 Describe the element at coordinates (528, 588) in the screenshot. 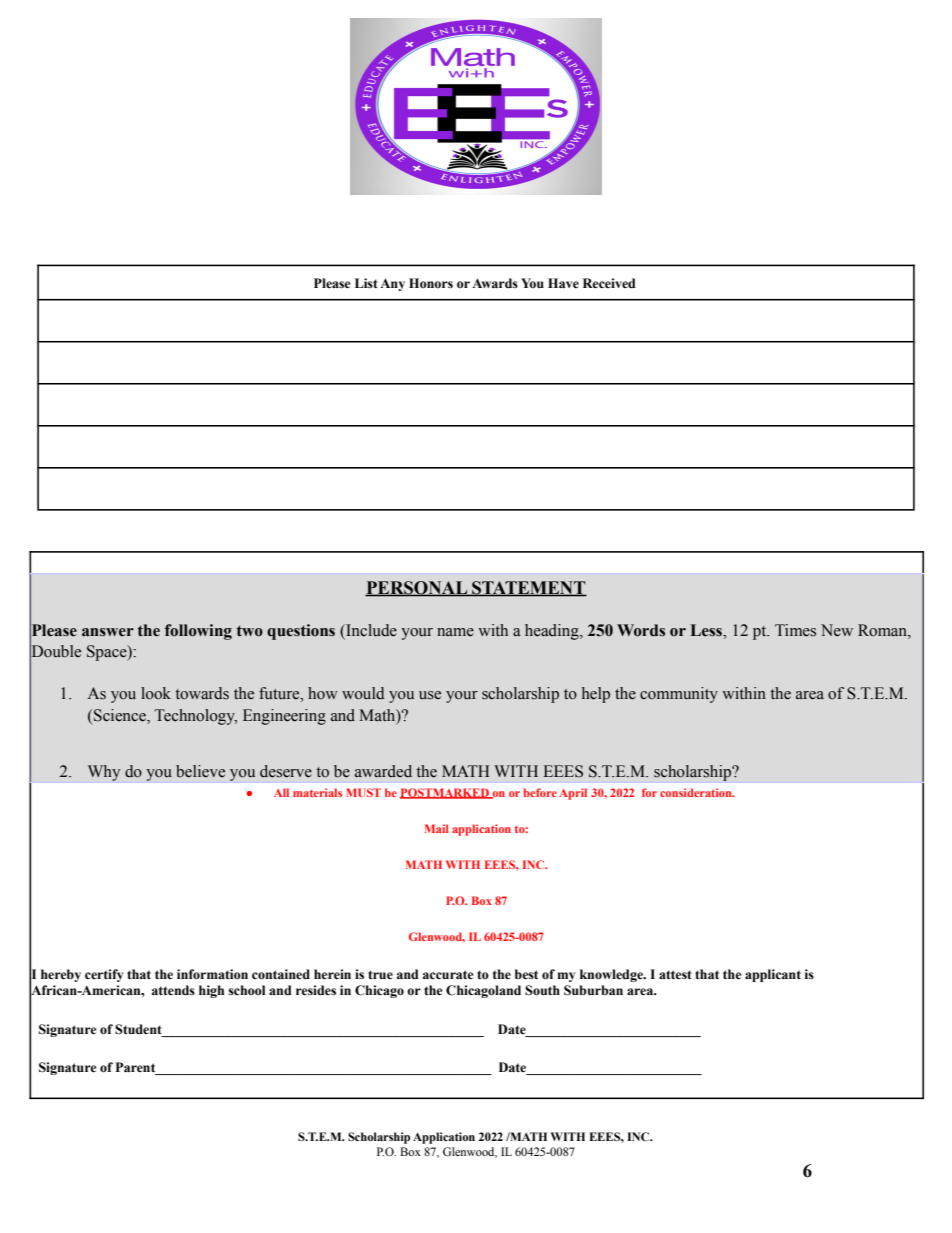

I see `STATEMENT` at that location.
